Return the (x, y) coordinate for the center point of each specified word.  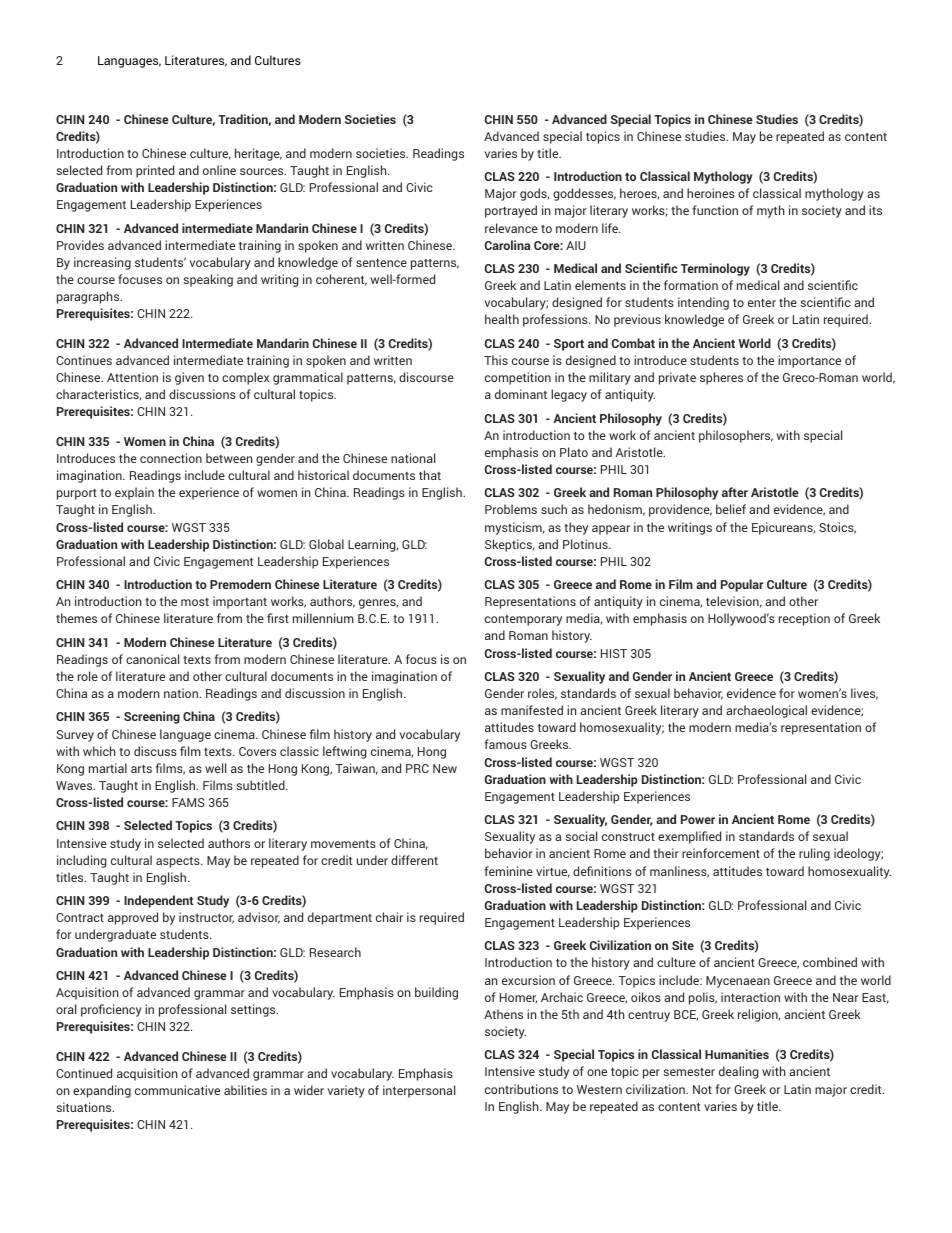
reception (804, 619)
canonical (152, 659)
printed (155, 171)
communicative (177, 1090)
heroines (711, 193)
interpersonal (419, 1091)
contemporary (523, 620)
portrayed (511, 211)
